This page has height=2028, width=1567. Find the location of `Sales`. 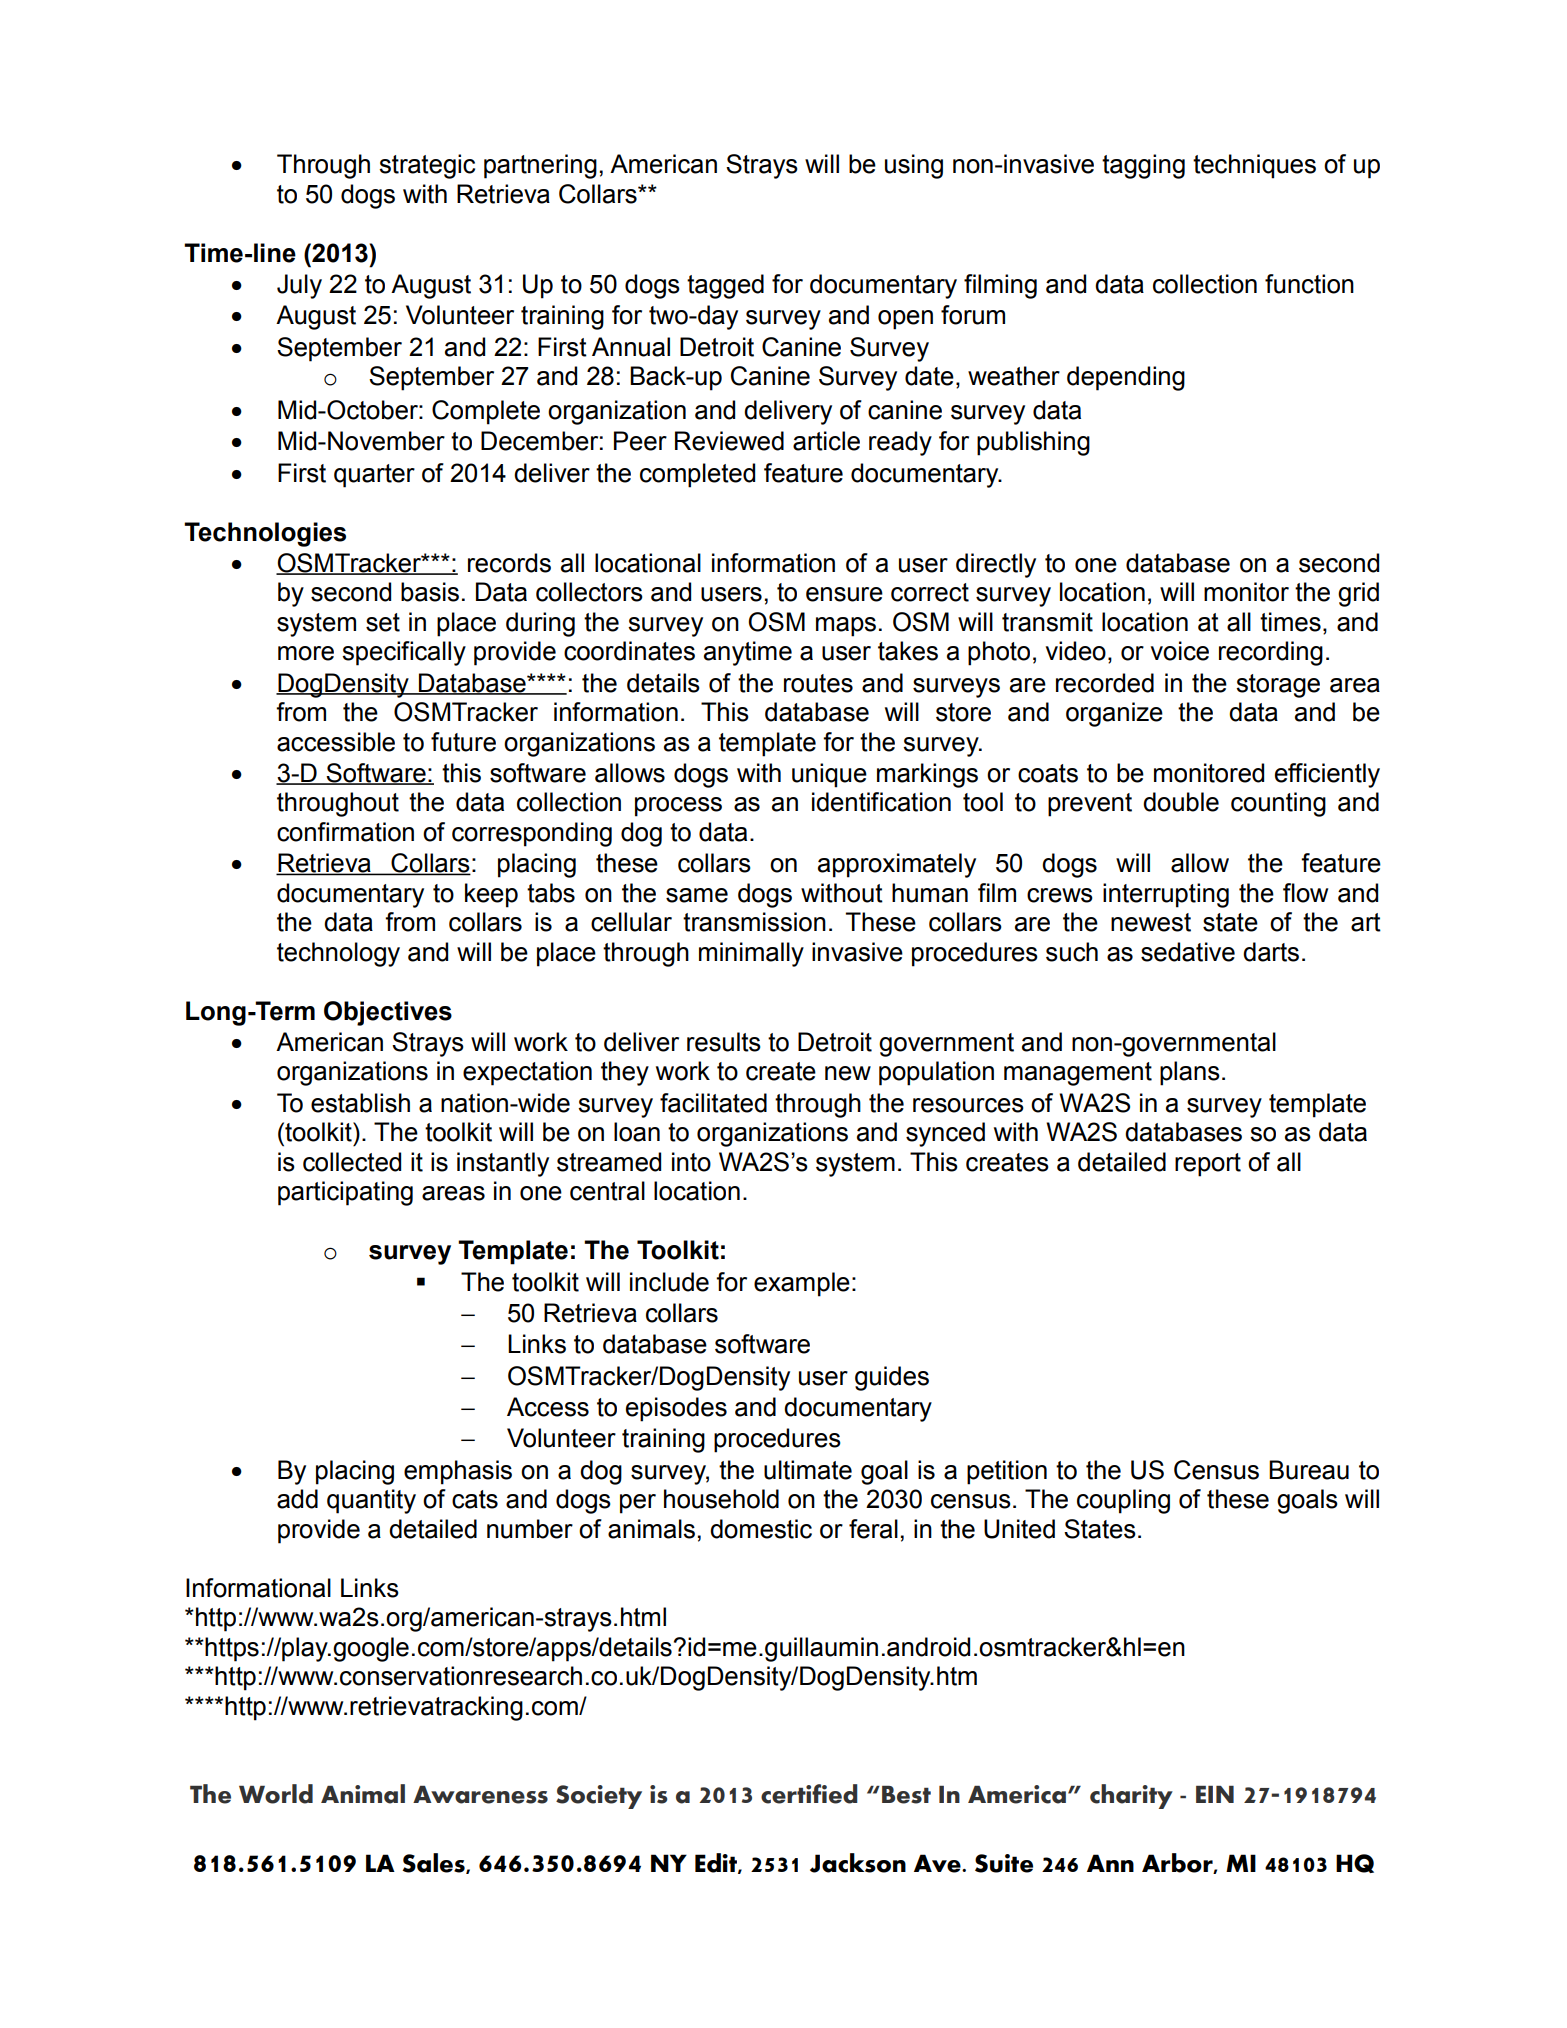

Sales is located at coordinates (434, 1863).
